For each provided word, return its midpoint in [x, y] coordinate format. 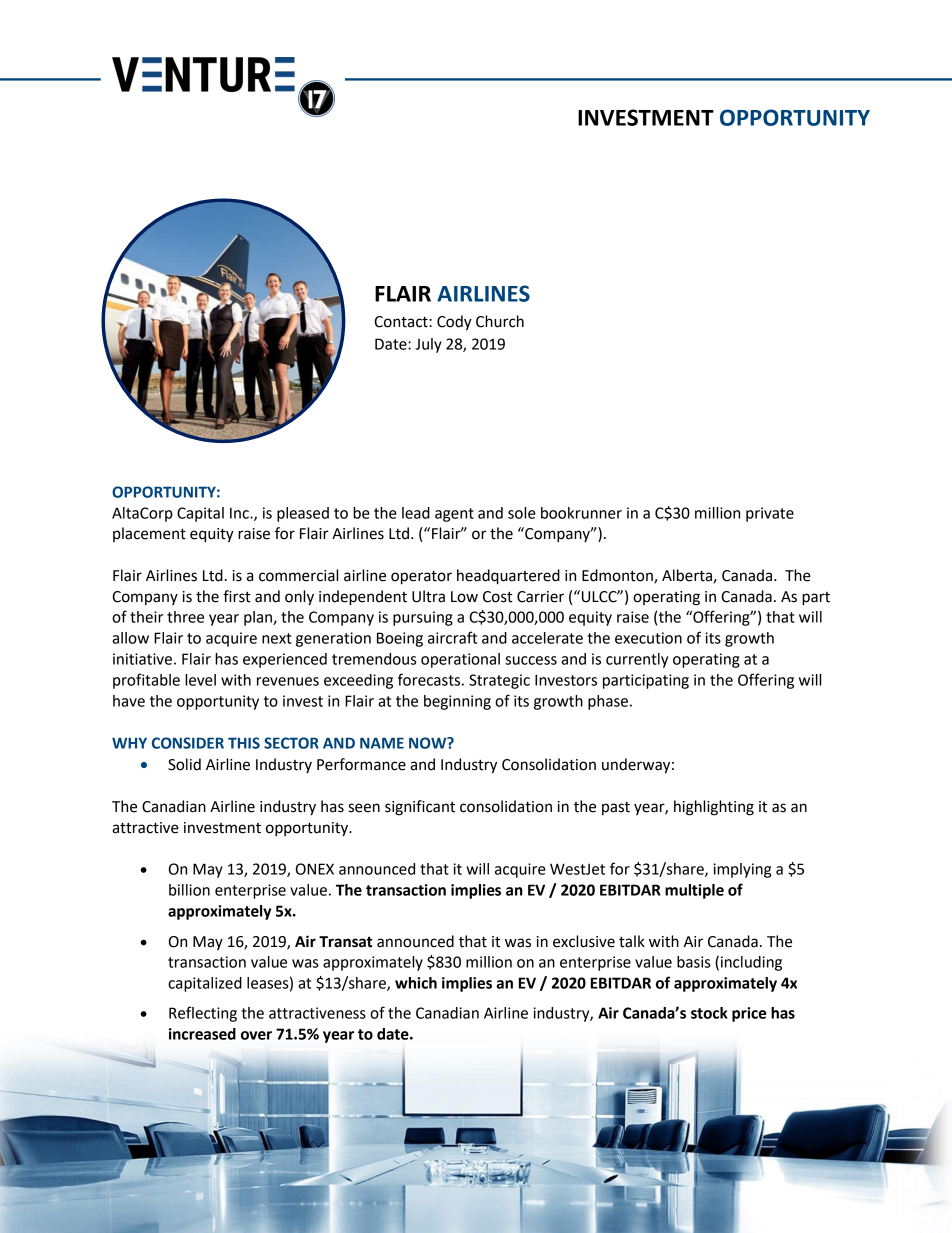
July [428, 345]
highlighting [714, 808]
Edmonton [618, 576]
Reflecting [203, 1014]
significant [420, 808]
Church [500, 321]
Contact [402, 322]
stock [709, 1013]
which [416, 983]
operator [421, 578]
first [237, 596]
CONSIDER [188, 743]
